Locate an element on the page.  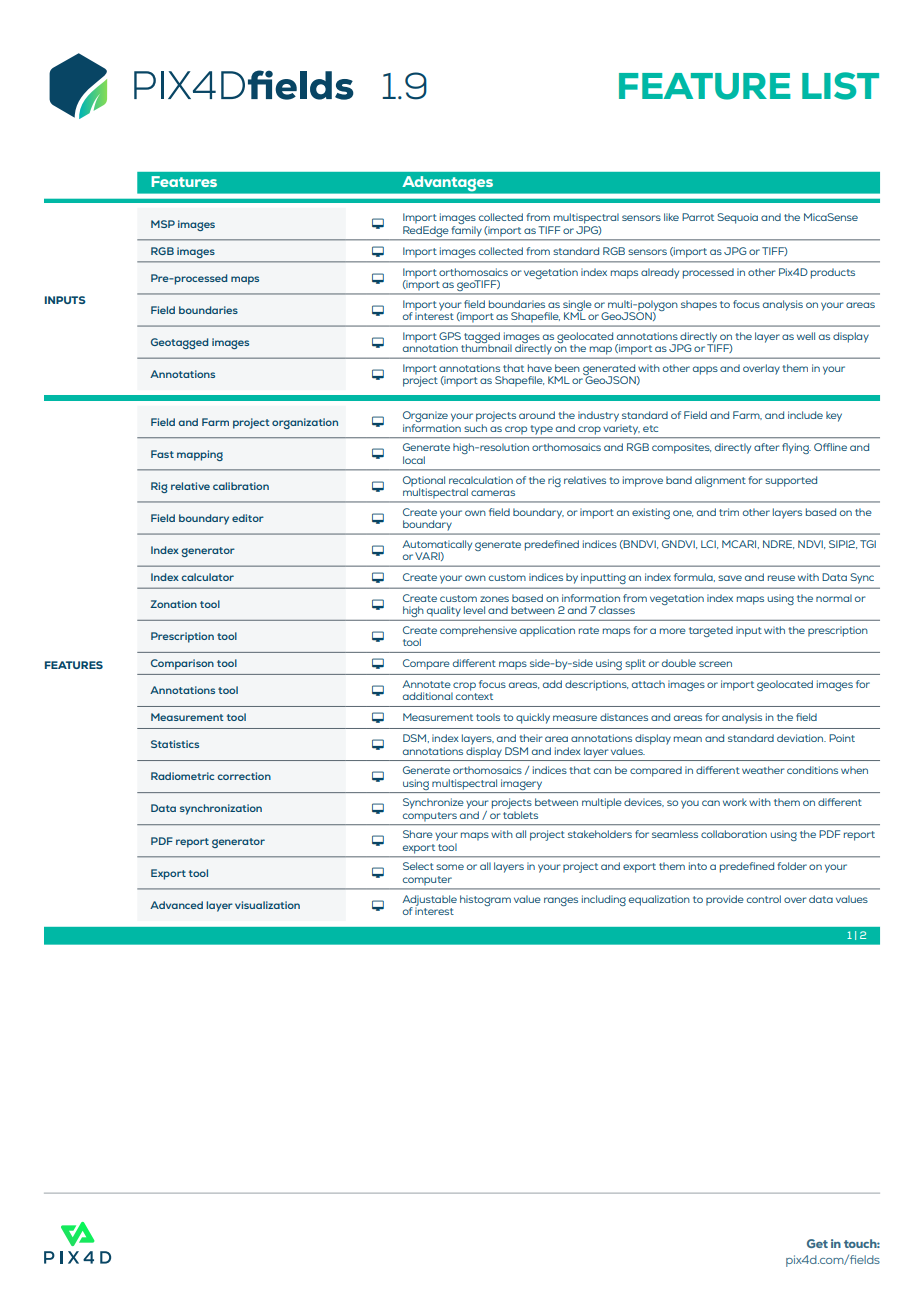
like is located at coordinates (671, 217).
